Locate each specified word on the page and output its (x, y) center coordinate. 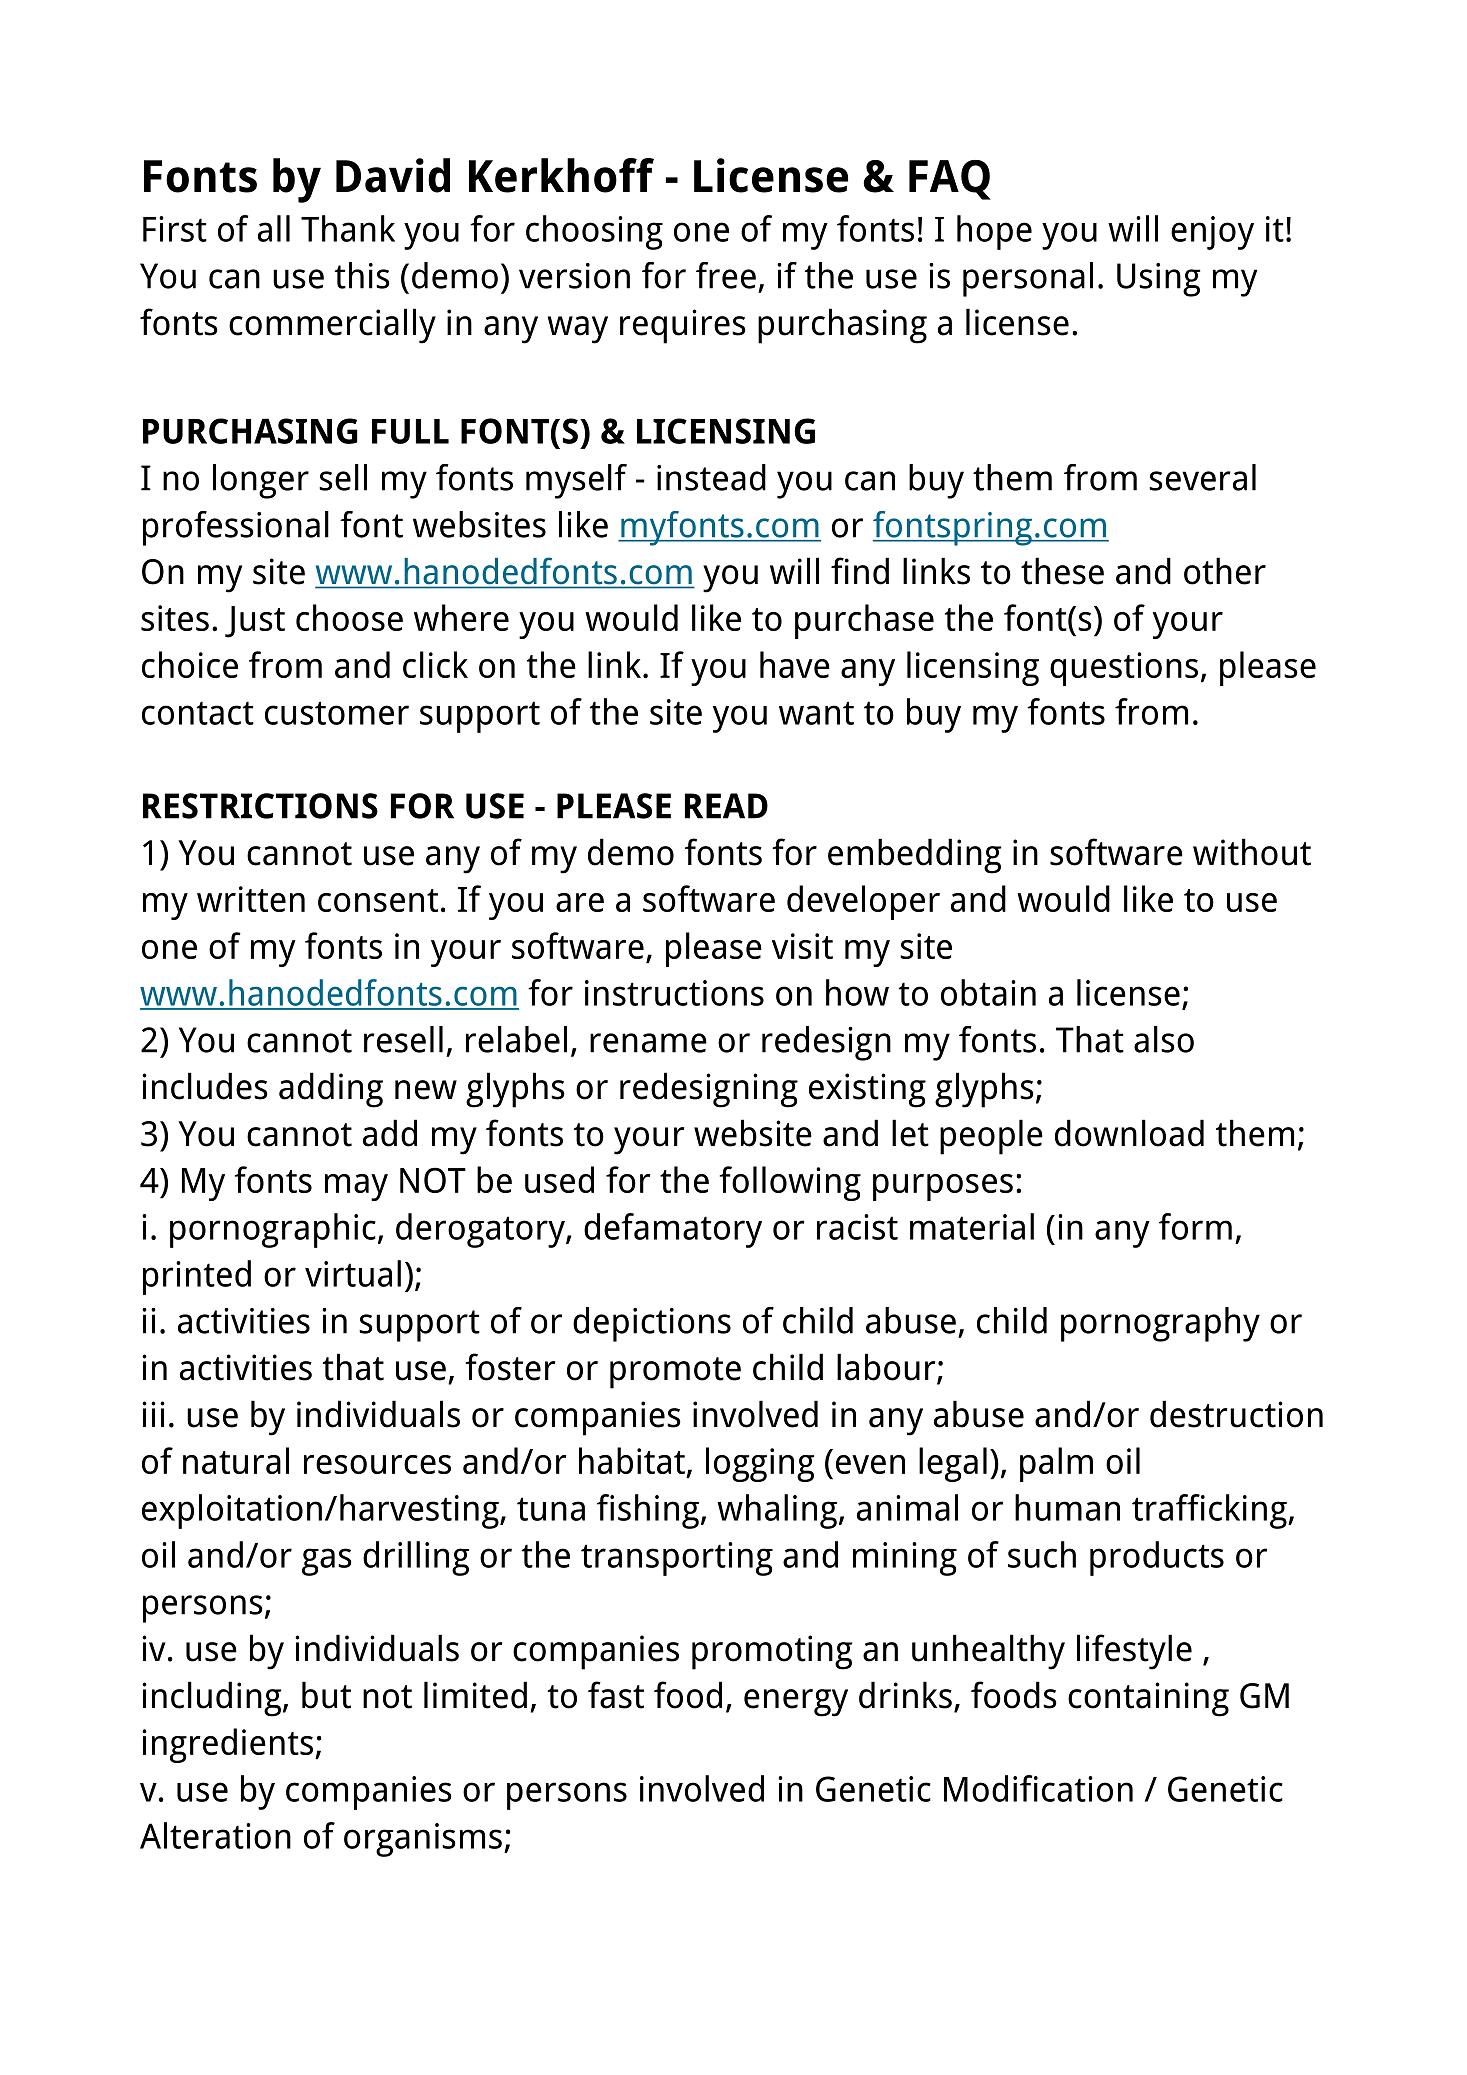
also (1164, 1039)
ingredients (227, 1745)
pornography (1160, 1324)
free (726, 275)
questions (1124, 669)
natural (236, 1460)
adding (331, 1090)
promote (675, 1373)
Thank (348, 228)
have (795, 664)
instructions (674, 993)
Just (255, 622)
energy (796, 1703)
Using (1158, 280)
